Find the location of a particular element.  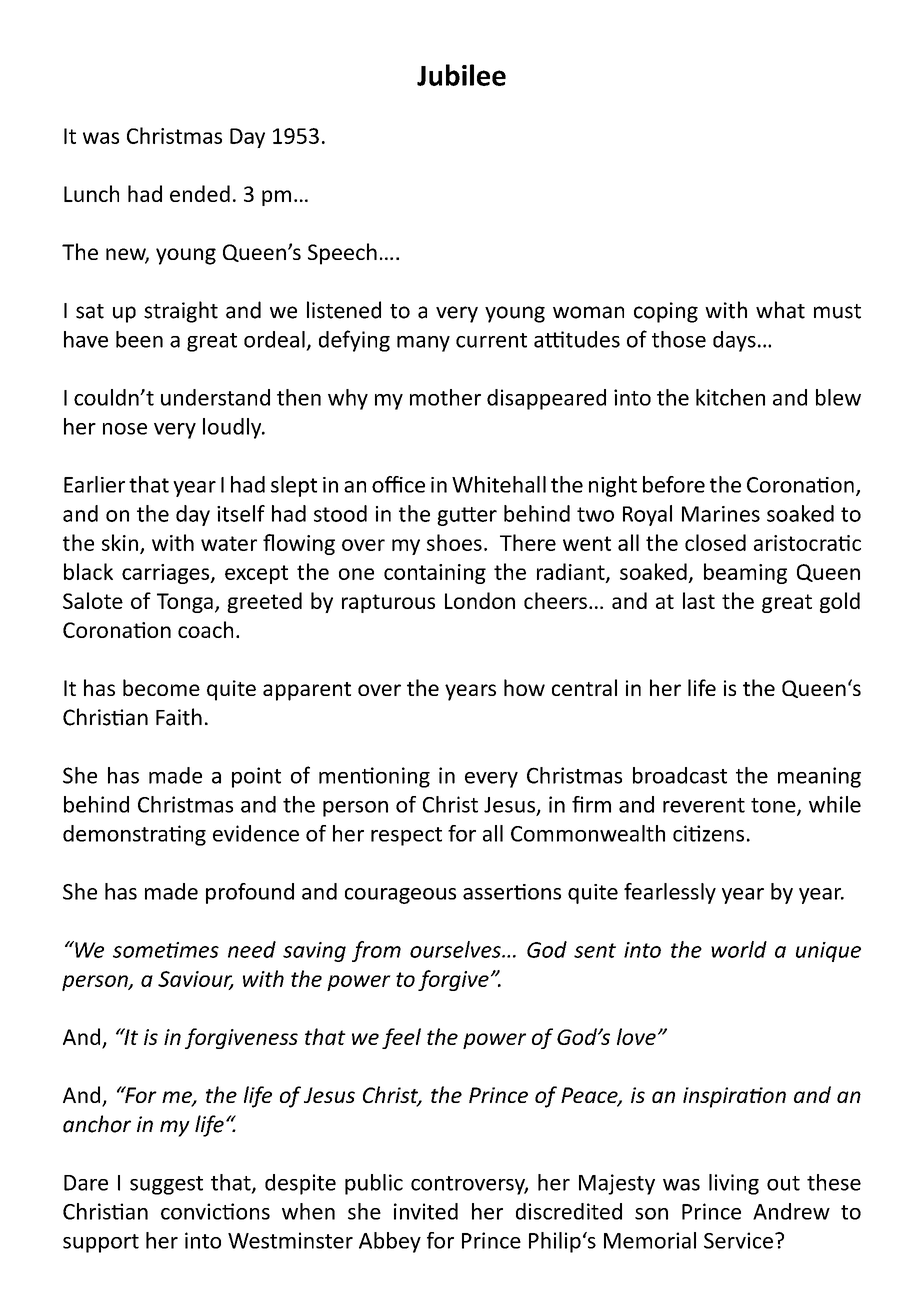

what is located at coordinates (780, 310).
